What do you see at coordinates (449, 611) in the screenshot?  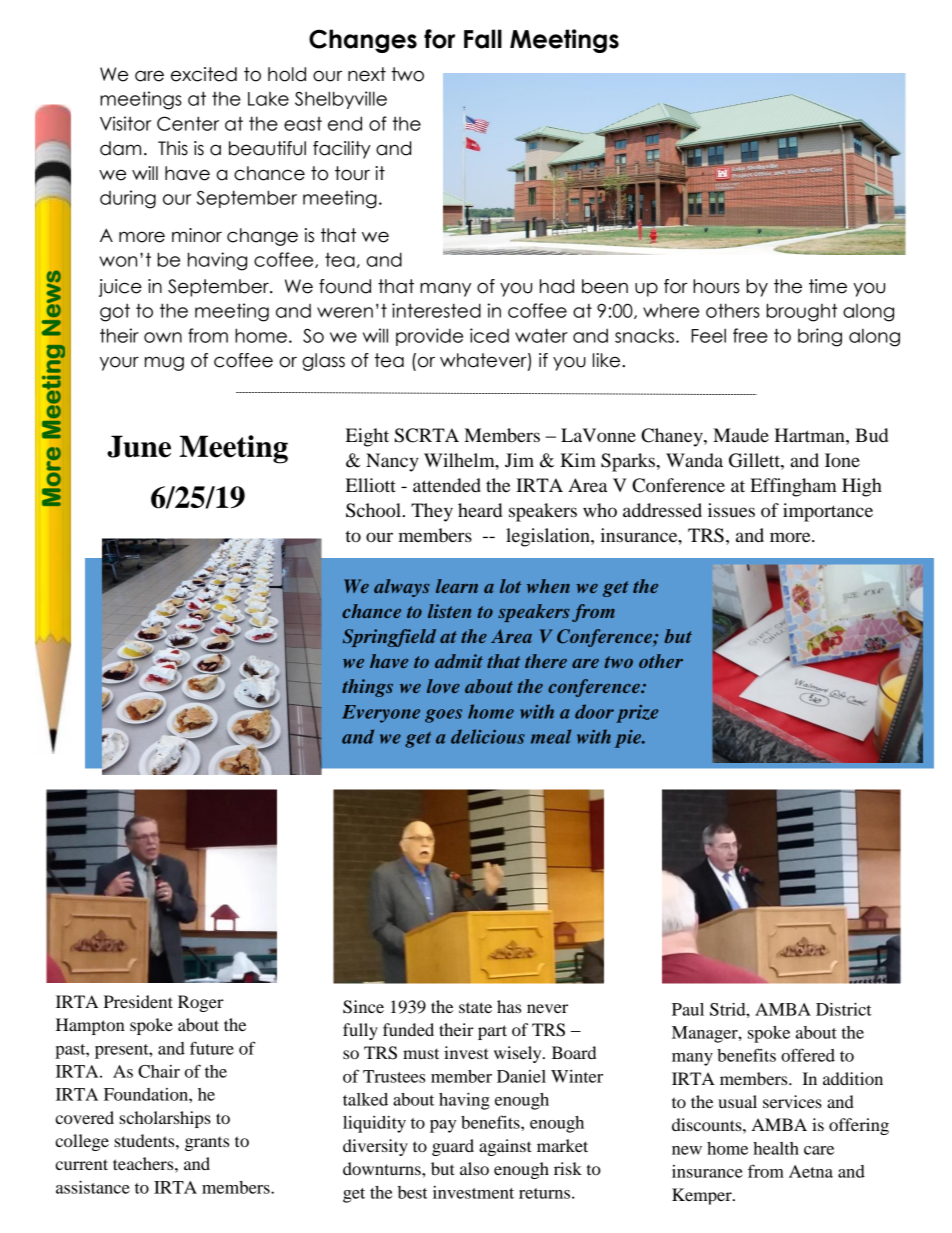 I see `listen` at bounding box center [449, 611].
